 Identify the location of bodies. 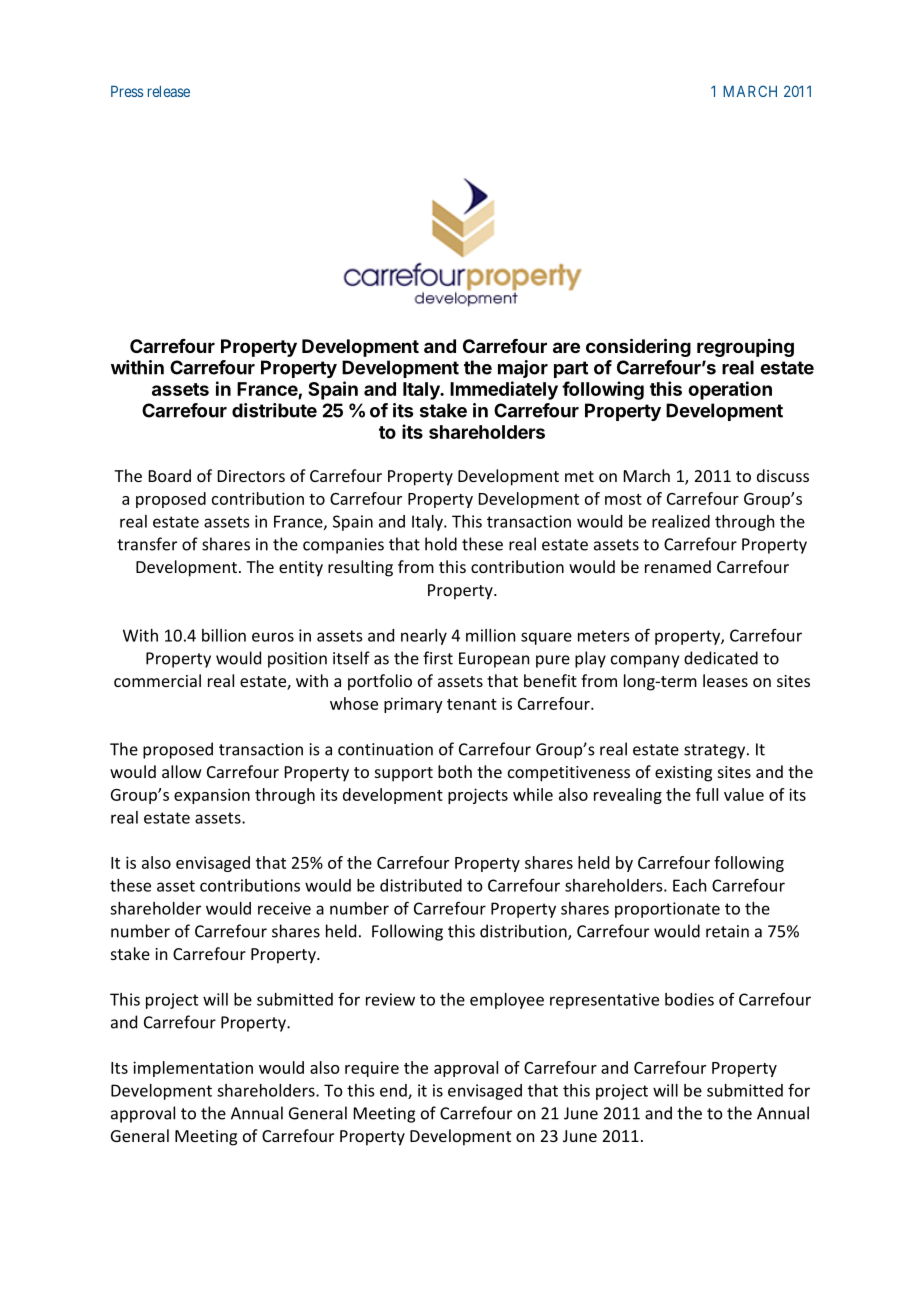
(689, 999).
